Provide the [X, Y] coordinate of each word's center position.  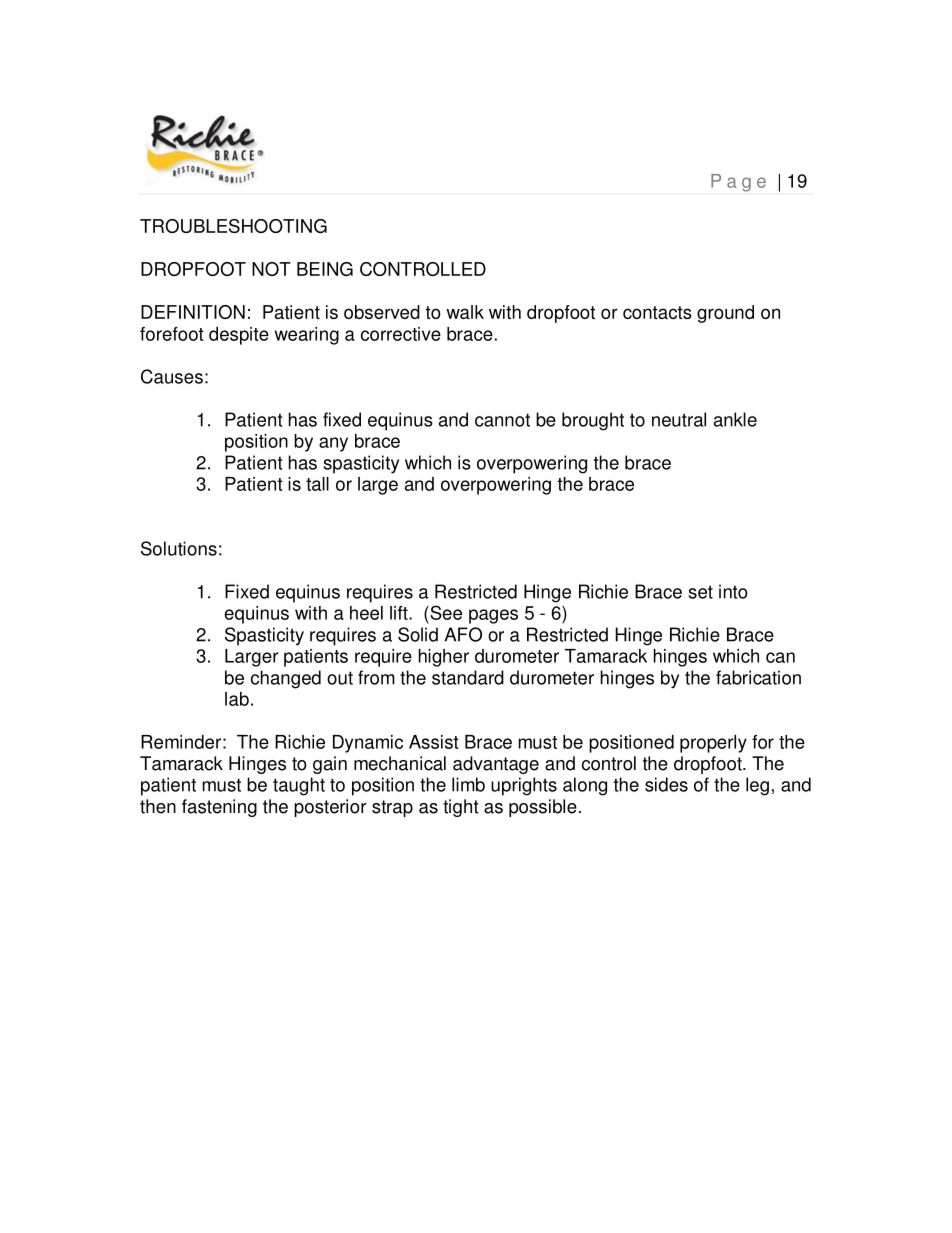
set [700, 592]
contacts [657, 312]
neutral [679, 419]
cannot [502, 420]
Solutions [179, 548]
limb [468, 784]
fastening [219, 808]
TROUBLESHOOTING [233, 226]
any [333, 444]
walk [465, 312]
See [445, 612]
